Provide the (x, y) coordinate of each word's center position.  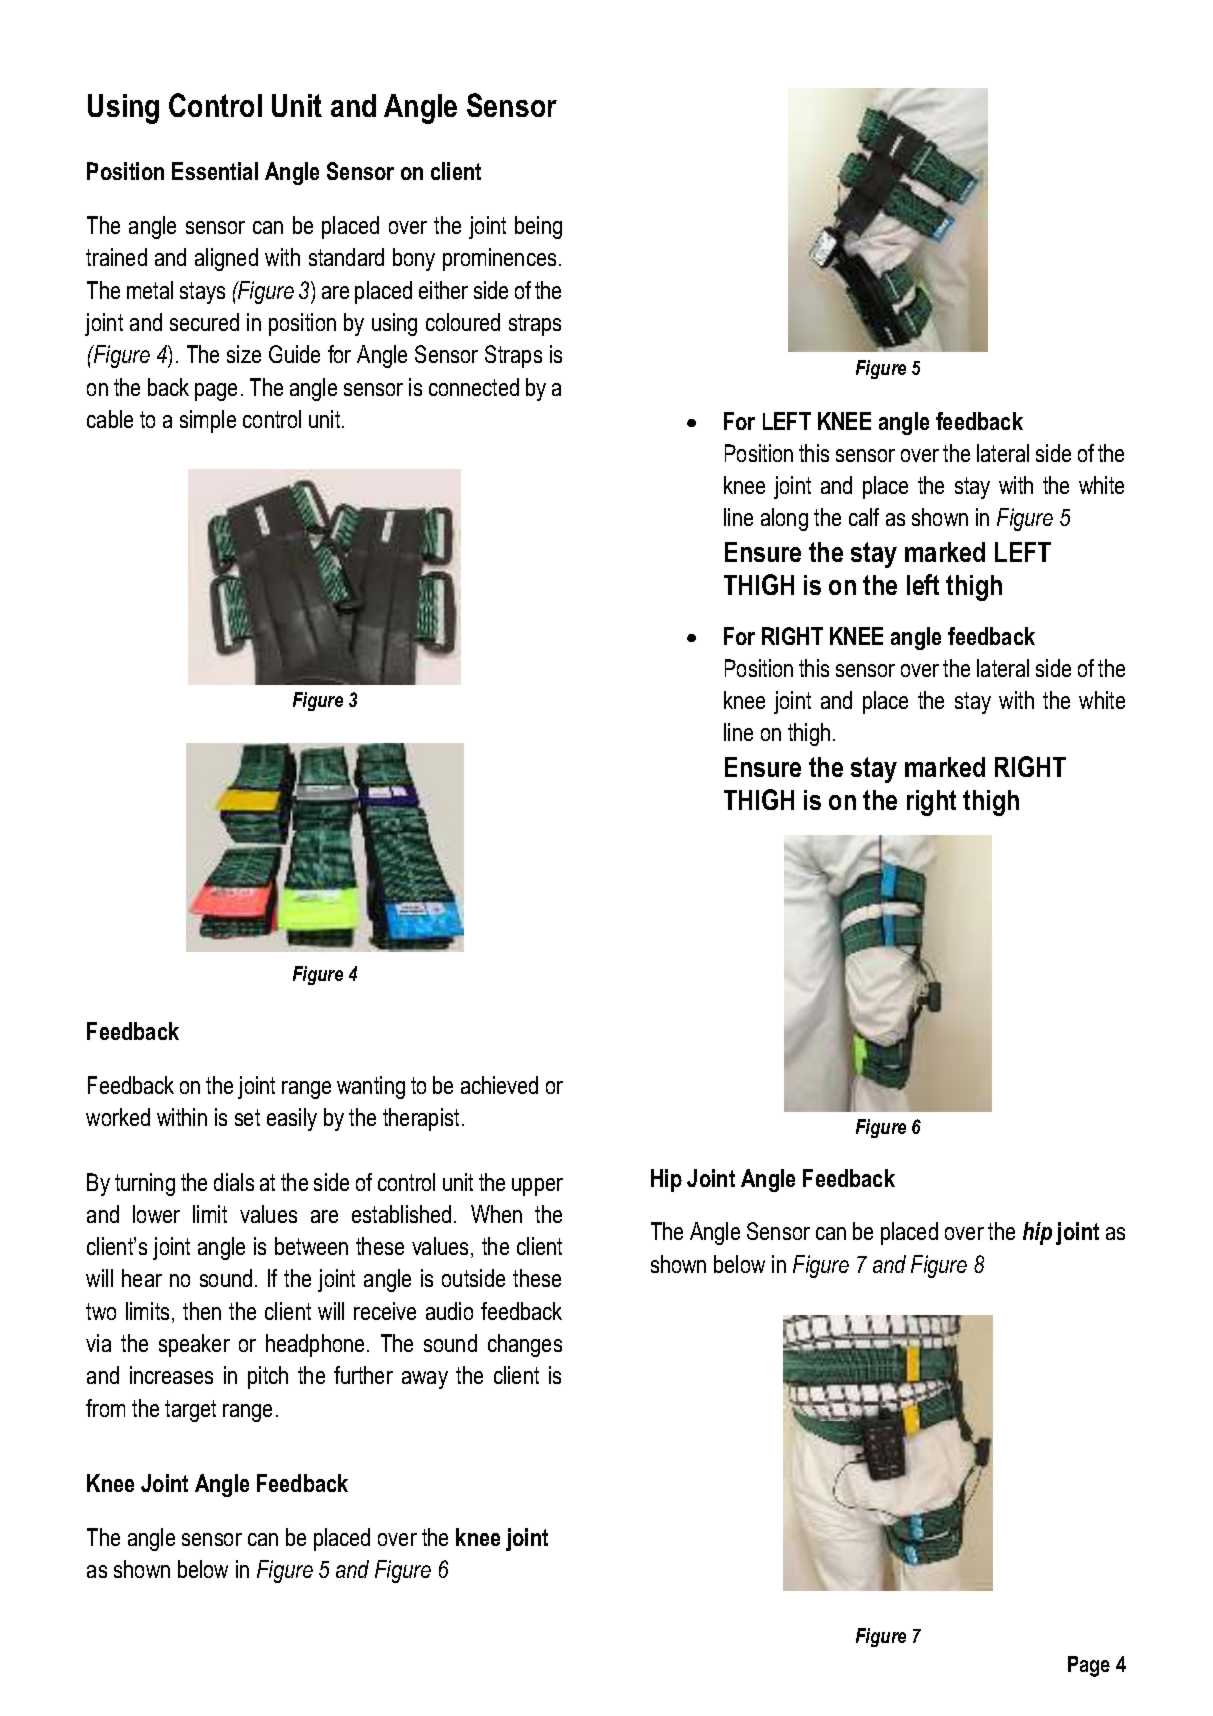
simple (208, 421)
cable (110, 419)
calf (864, 517)
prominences (499, 259)
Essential (215, 171)
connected (474, 387)
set (247, 1117)
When (496, 1214)
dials (234, 1182)
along (784, 519)
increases (171, 1375)
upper (537, 1187)
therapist (421, 1119)
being (538, 227)
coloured (463, 322)
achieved (499, 1085)
